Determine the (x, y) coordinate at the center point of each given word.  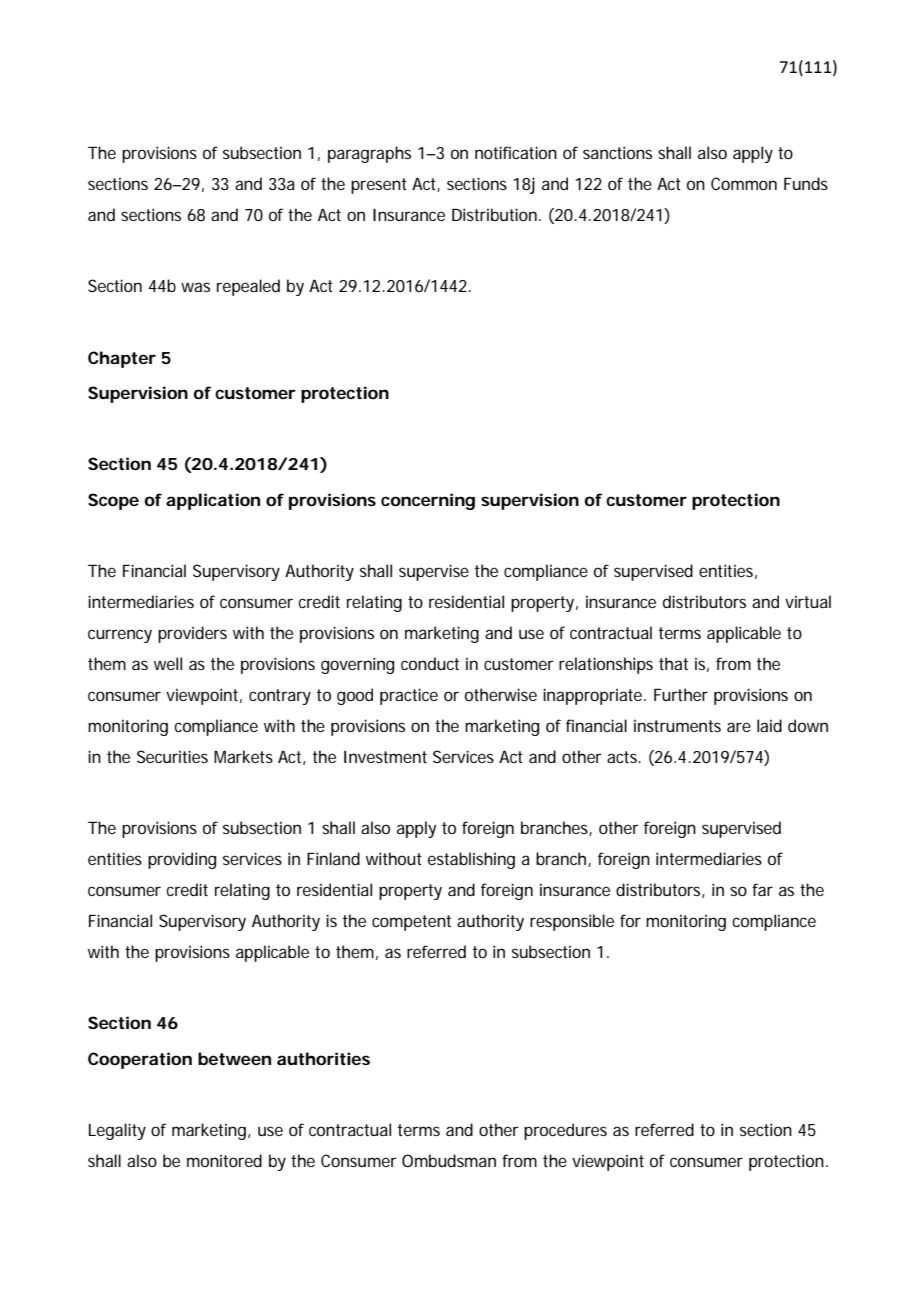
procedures (565, 1131)
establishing (471, 860)
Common (744, 183)
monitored (224, 1160)
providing (182, 860)
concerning (428, 501)
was (195, 287)
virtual (808, 601)
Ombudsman (449, 1160)
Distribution (494, 214)
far (762, 889)
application (213, 501)
